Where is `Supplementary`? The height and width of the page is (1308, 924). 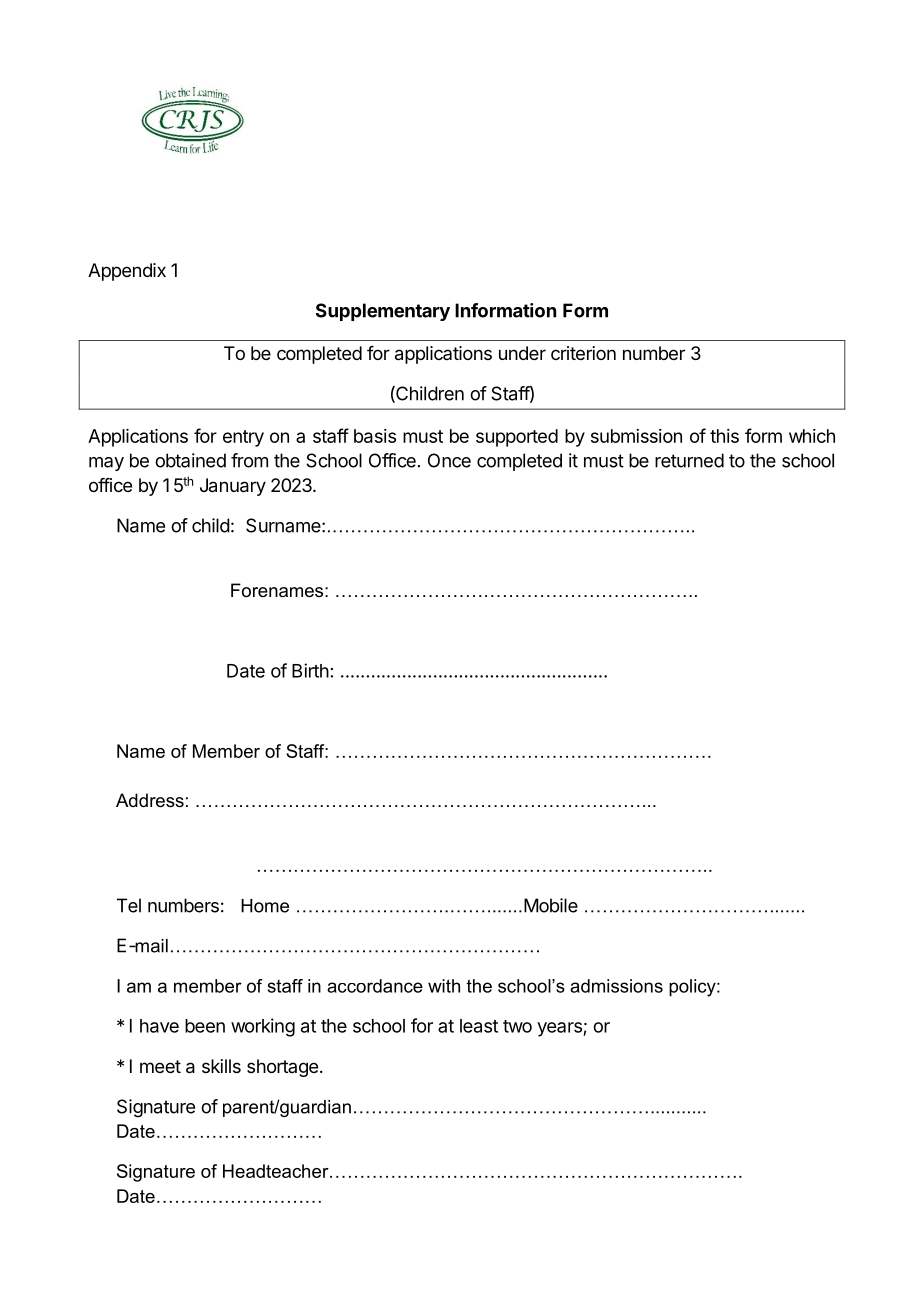 Supplementary is located at coordinates (383, 312).
